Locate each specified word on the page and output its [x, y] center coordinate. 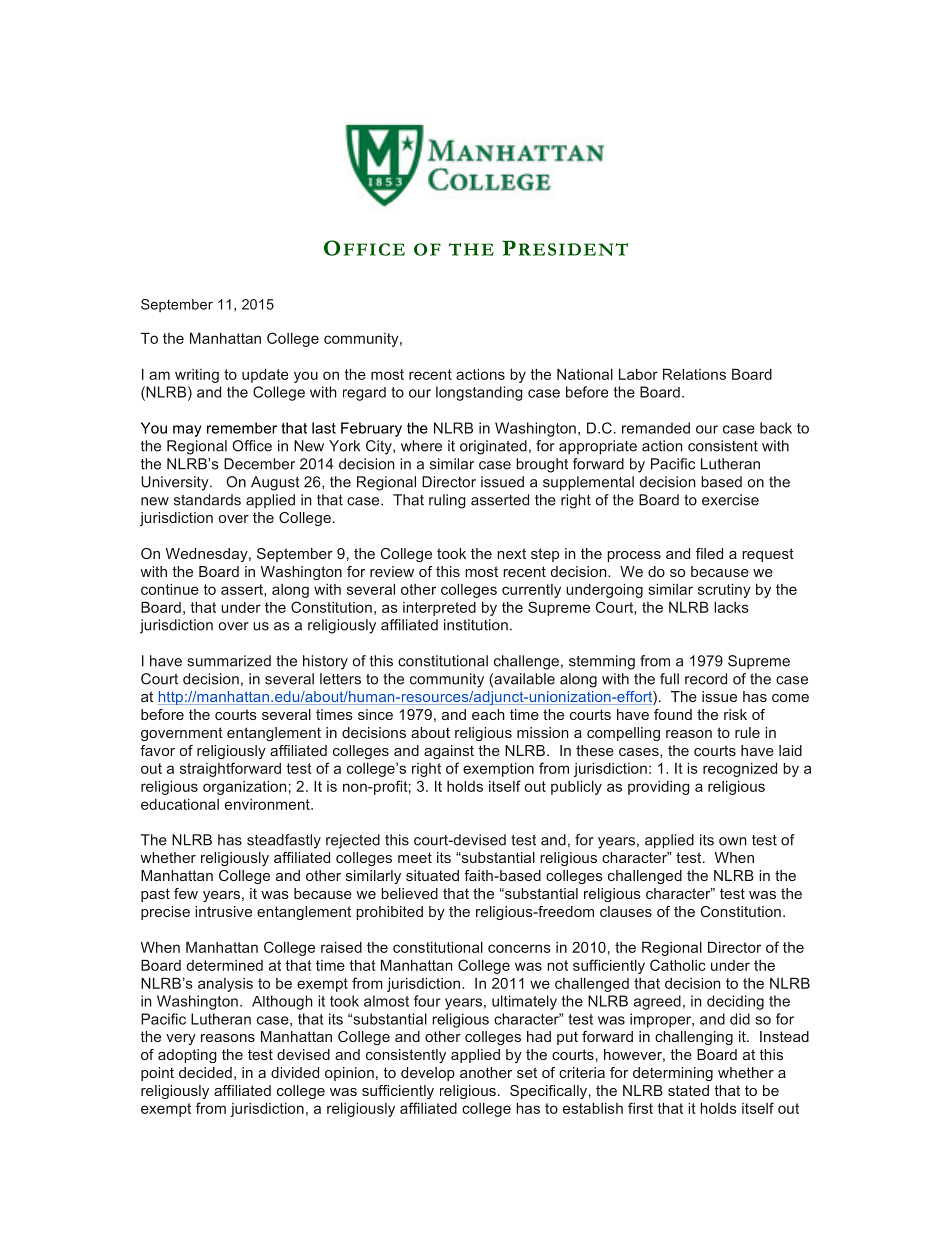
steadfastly [284, 841]
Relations [694, 374]
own [733, 841]
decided [205, 1072]
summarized [229, 661]
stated [688, 1090]
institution [476, 625]
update [265, 375]
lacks [731, 607]
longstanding [479, 393]
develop [428, 1074]
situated [432, 875]
